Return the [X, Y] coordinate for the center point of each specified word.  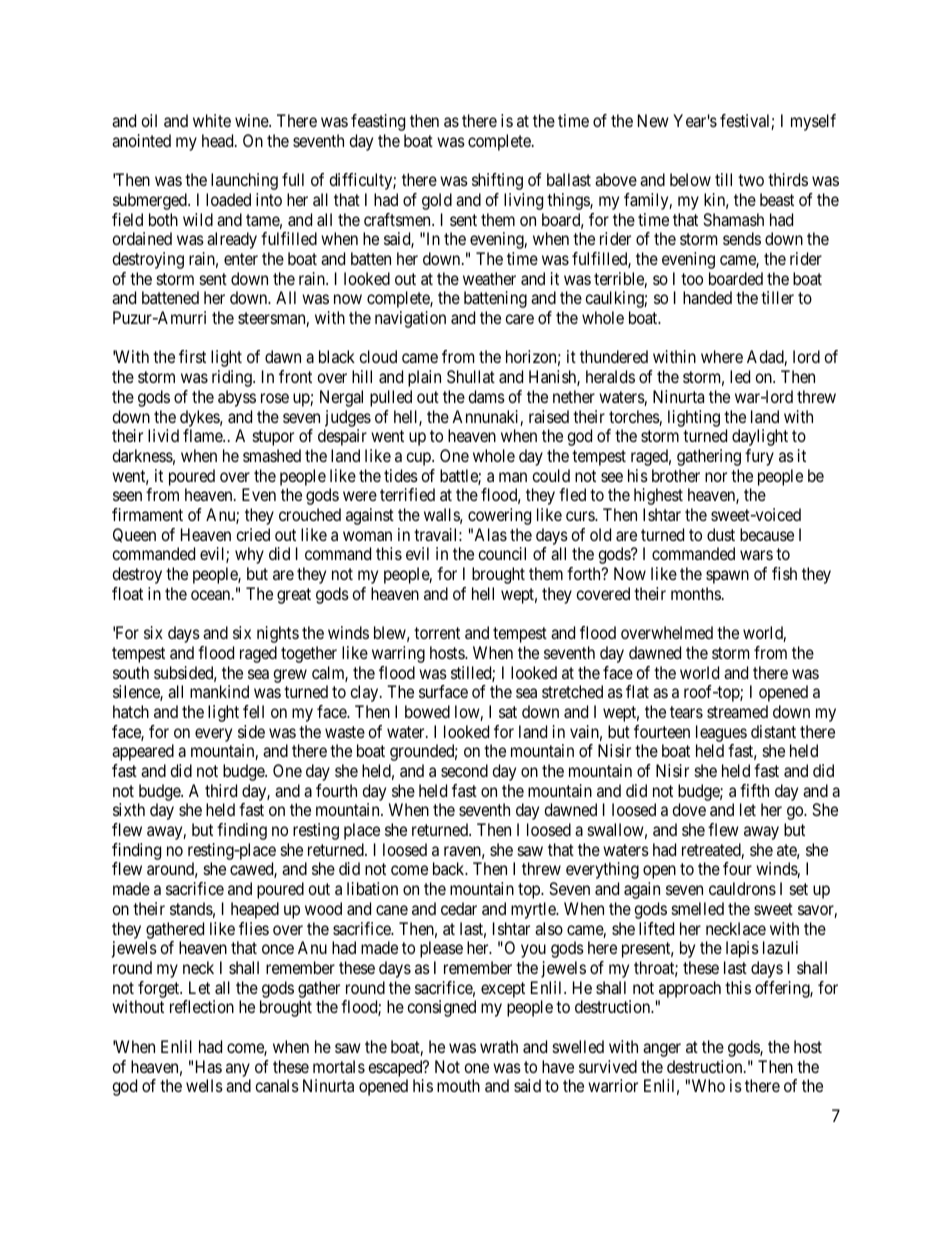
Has [209, 1066]
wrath [499, 1046]
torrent [437, 633]
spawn [727, 577]
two [751, 180]
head [219, 140]
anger [662, 1050]
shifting [497, 181]
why [249, 555]
